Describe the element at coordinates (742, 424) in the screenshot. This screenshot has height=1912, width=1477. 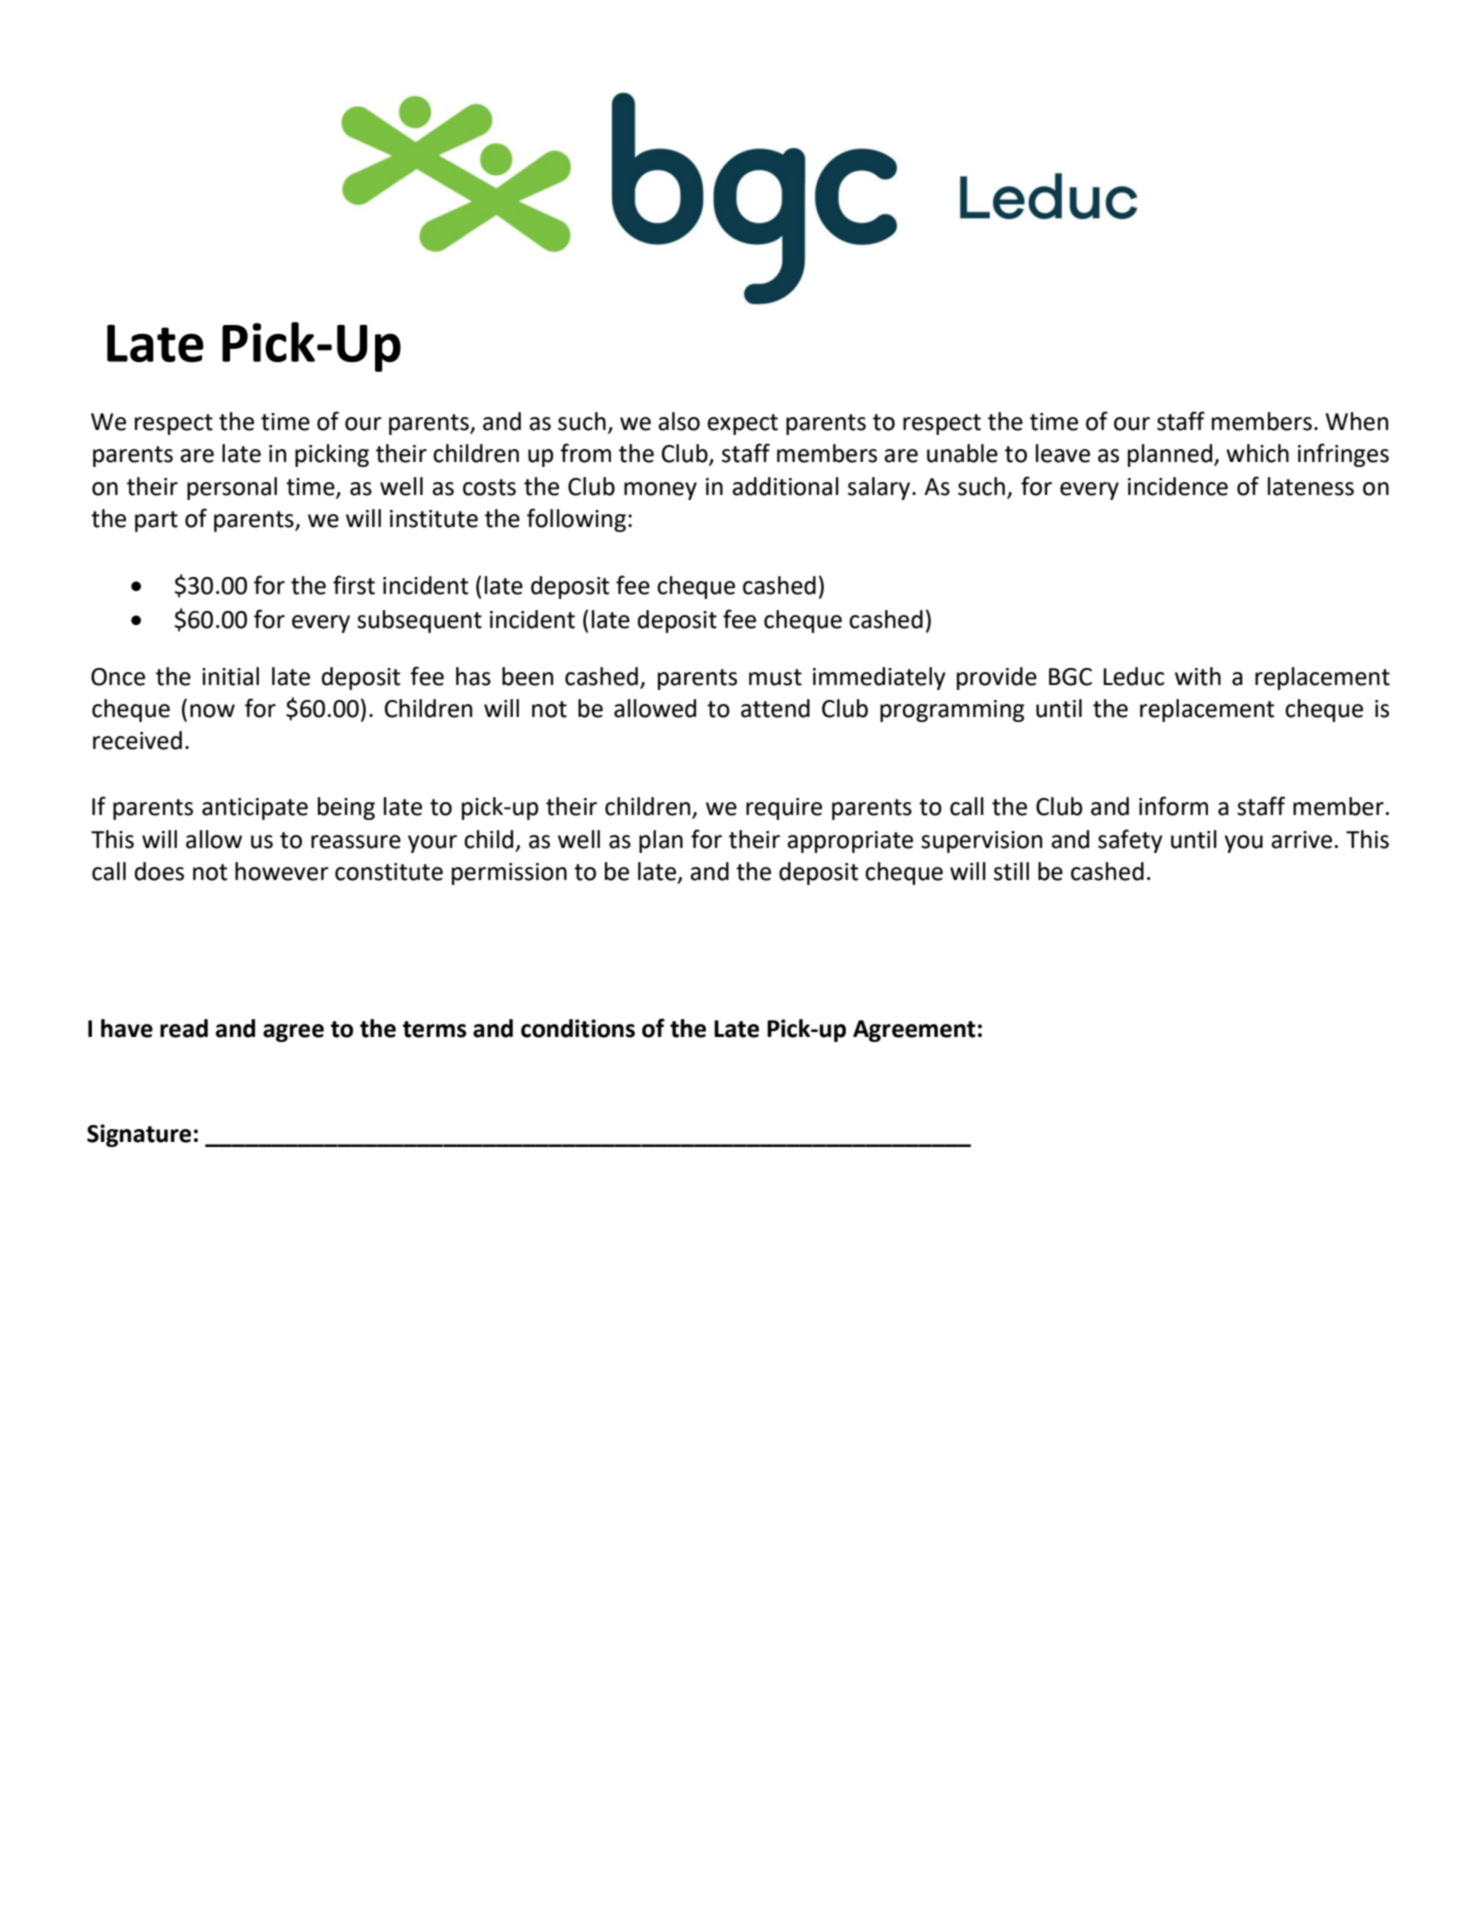
I see `expect` at that location.
